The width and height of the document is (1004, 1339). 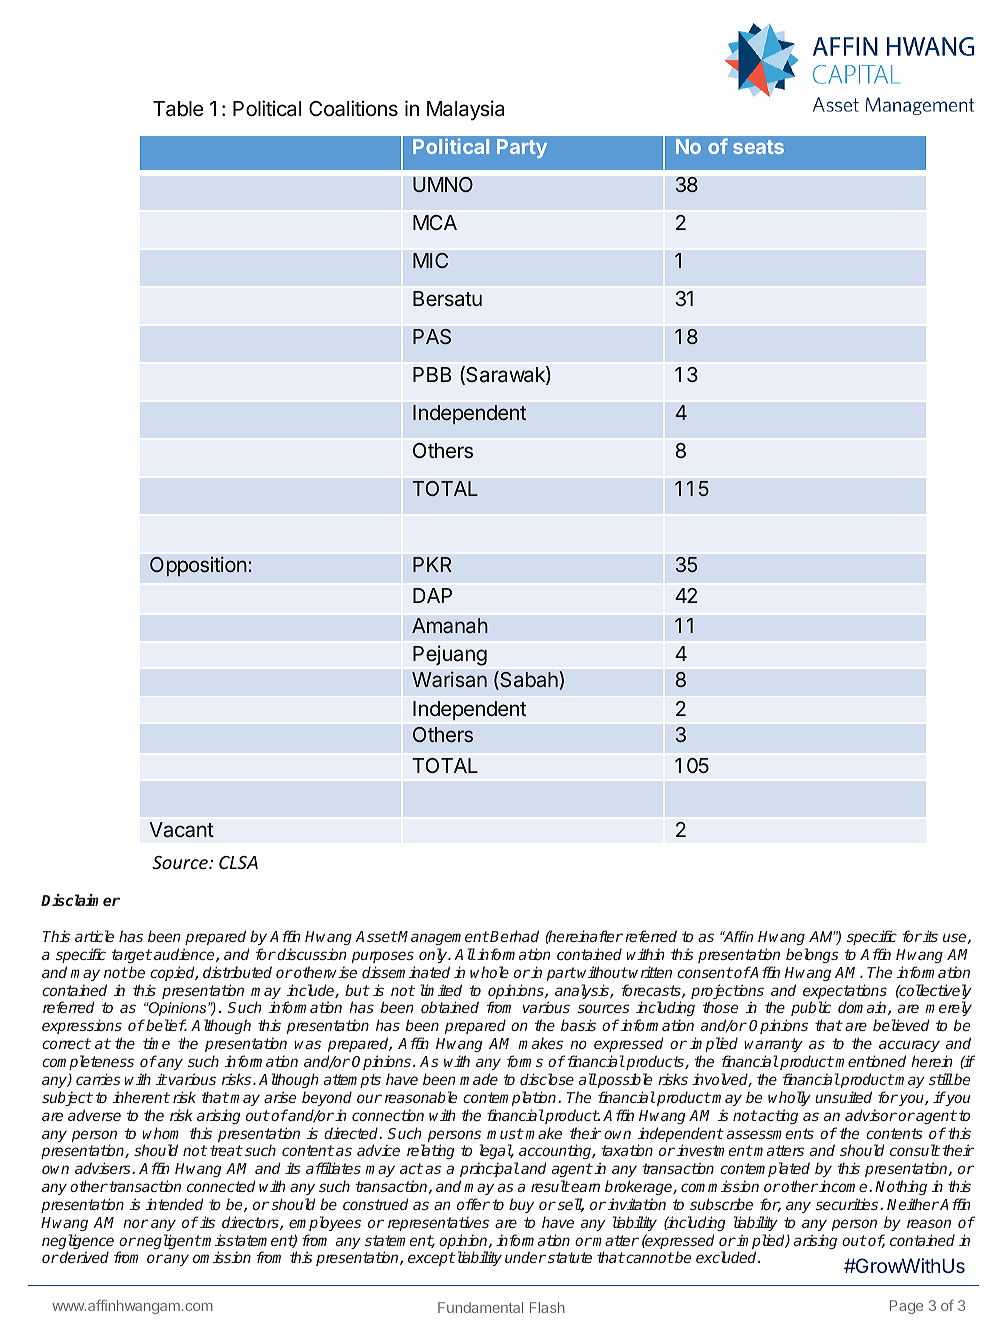 I want to click on PKR, so click(x=432, y=564).
